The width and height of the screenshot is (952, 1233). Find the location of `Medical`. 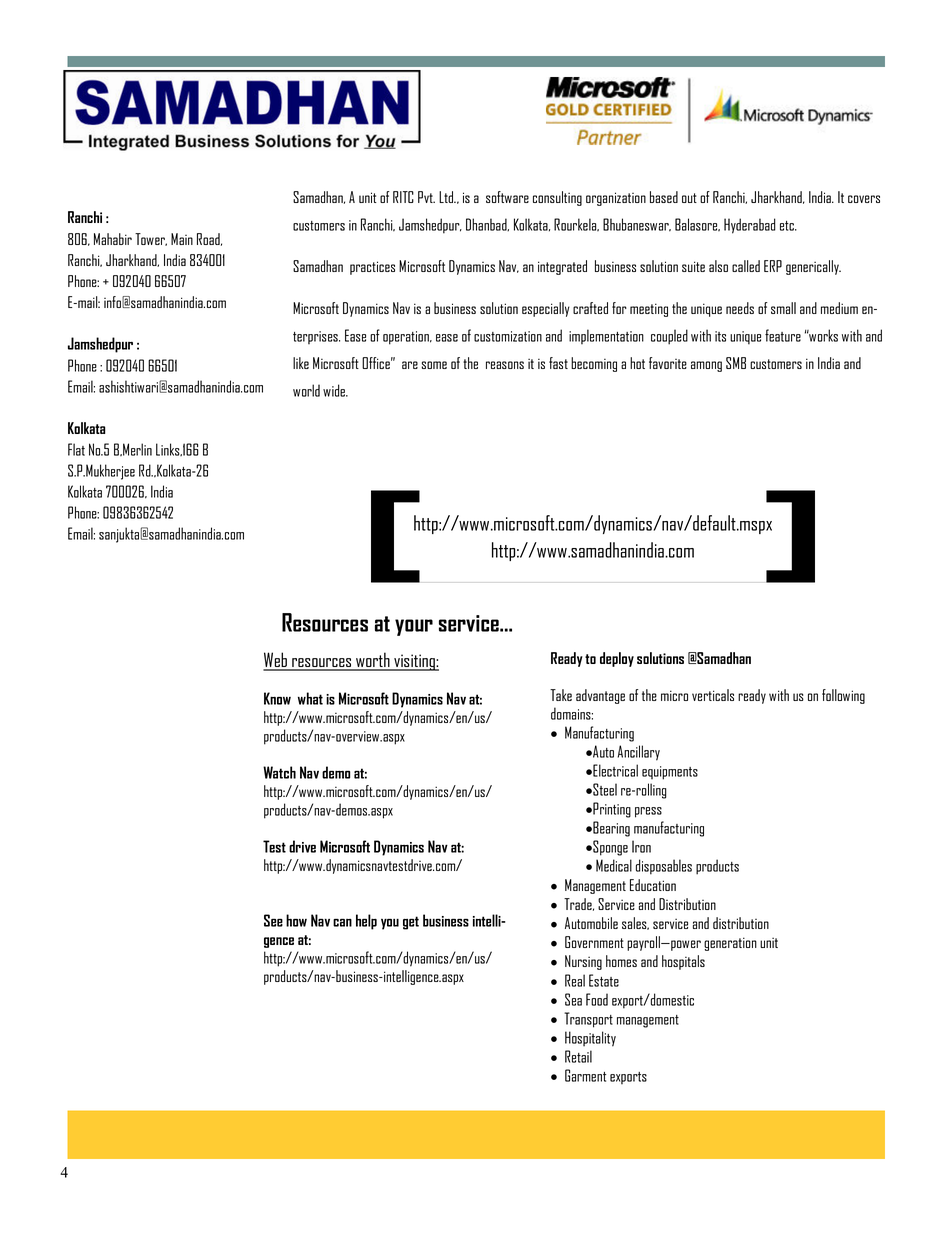

Medical is located at coordinates (614, 865).
